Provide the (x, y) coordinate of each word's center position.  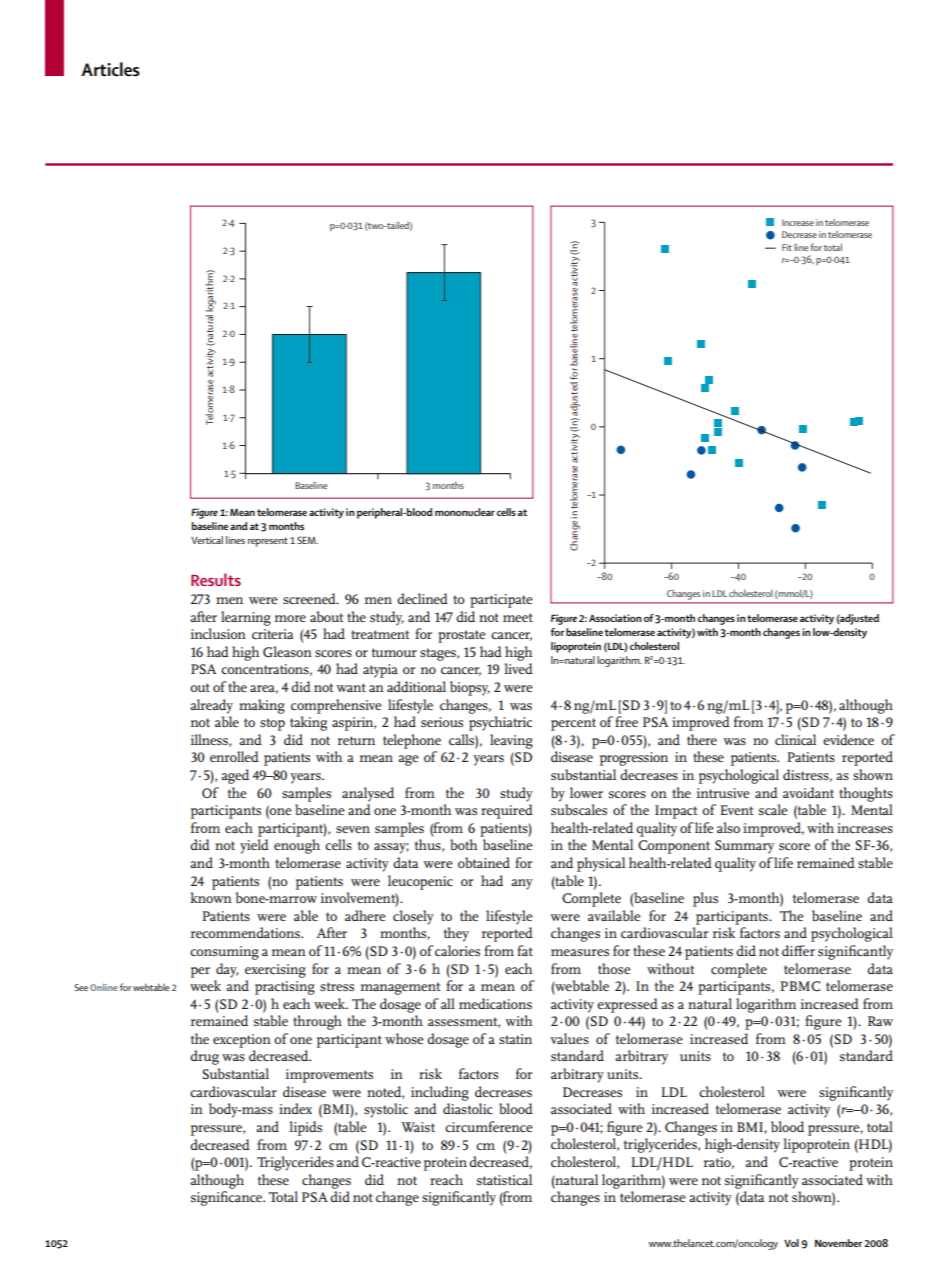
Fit (787, 247)
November (838, 1243)
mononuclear (465, 512)
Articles (110, 69)
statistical (504, 1179)
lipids (305, 1128)
